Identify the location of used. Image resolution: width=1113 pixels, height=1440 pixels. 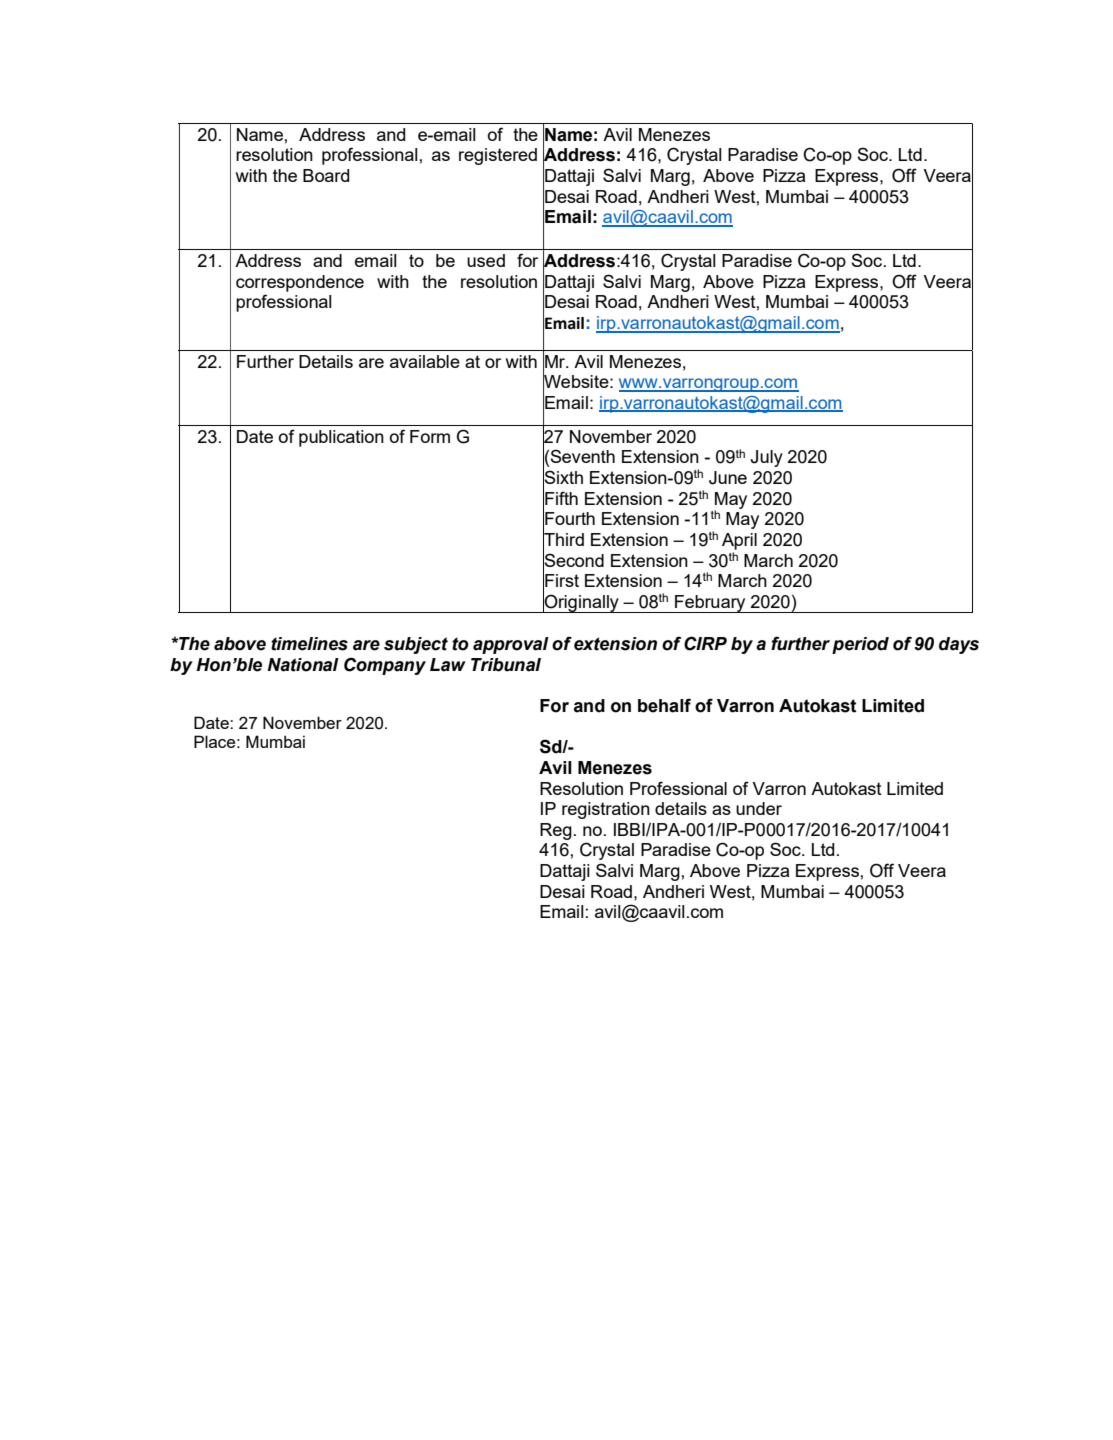
(486, 260).
